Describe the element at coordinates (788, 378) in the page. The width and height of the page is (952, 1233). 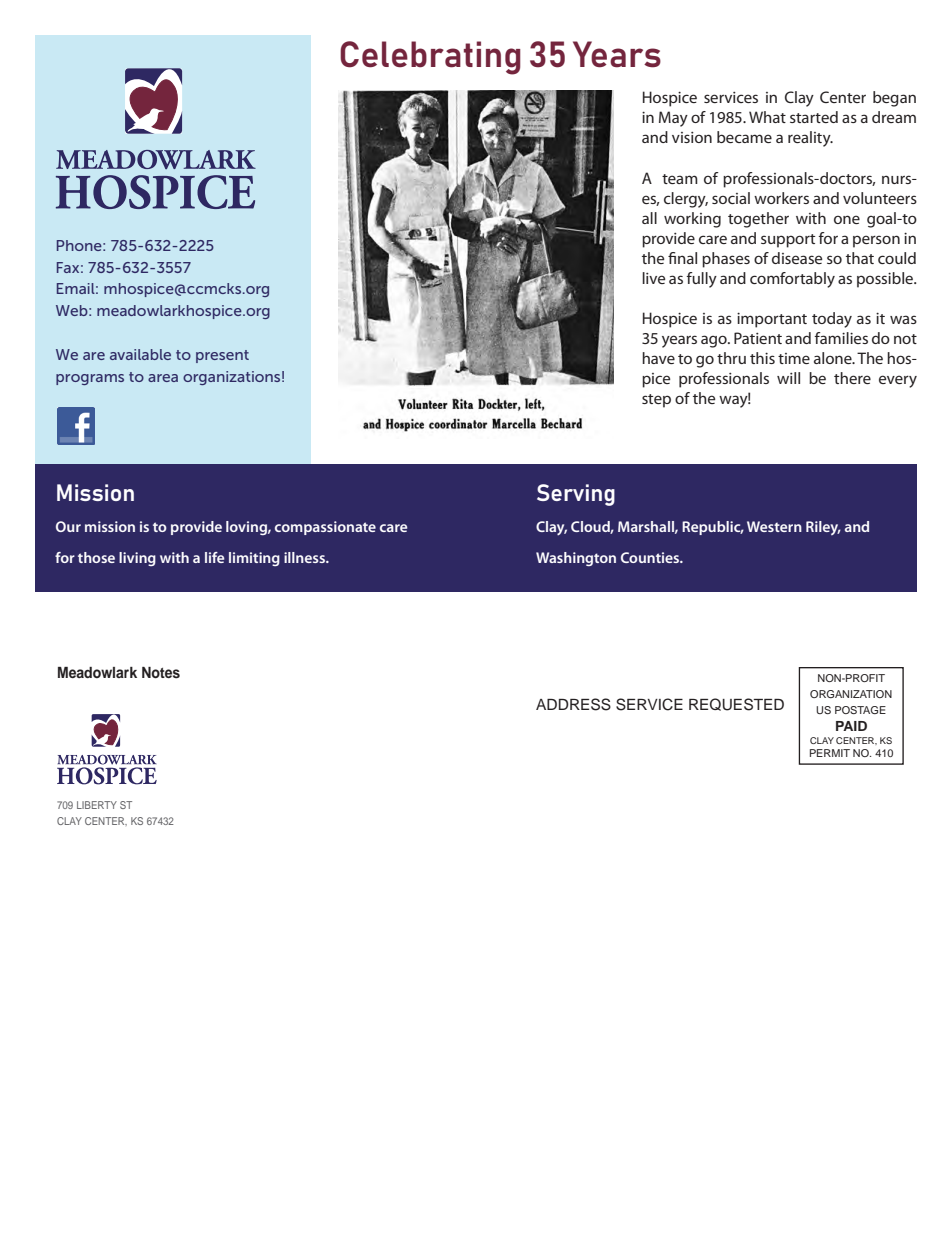
I see `will` at that location.
